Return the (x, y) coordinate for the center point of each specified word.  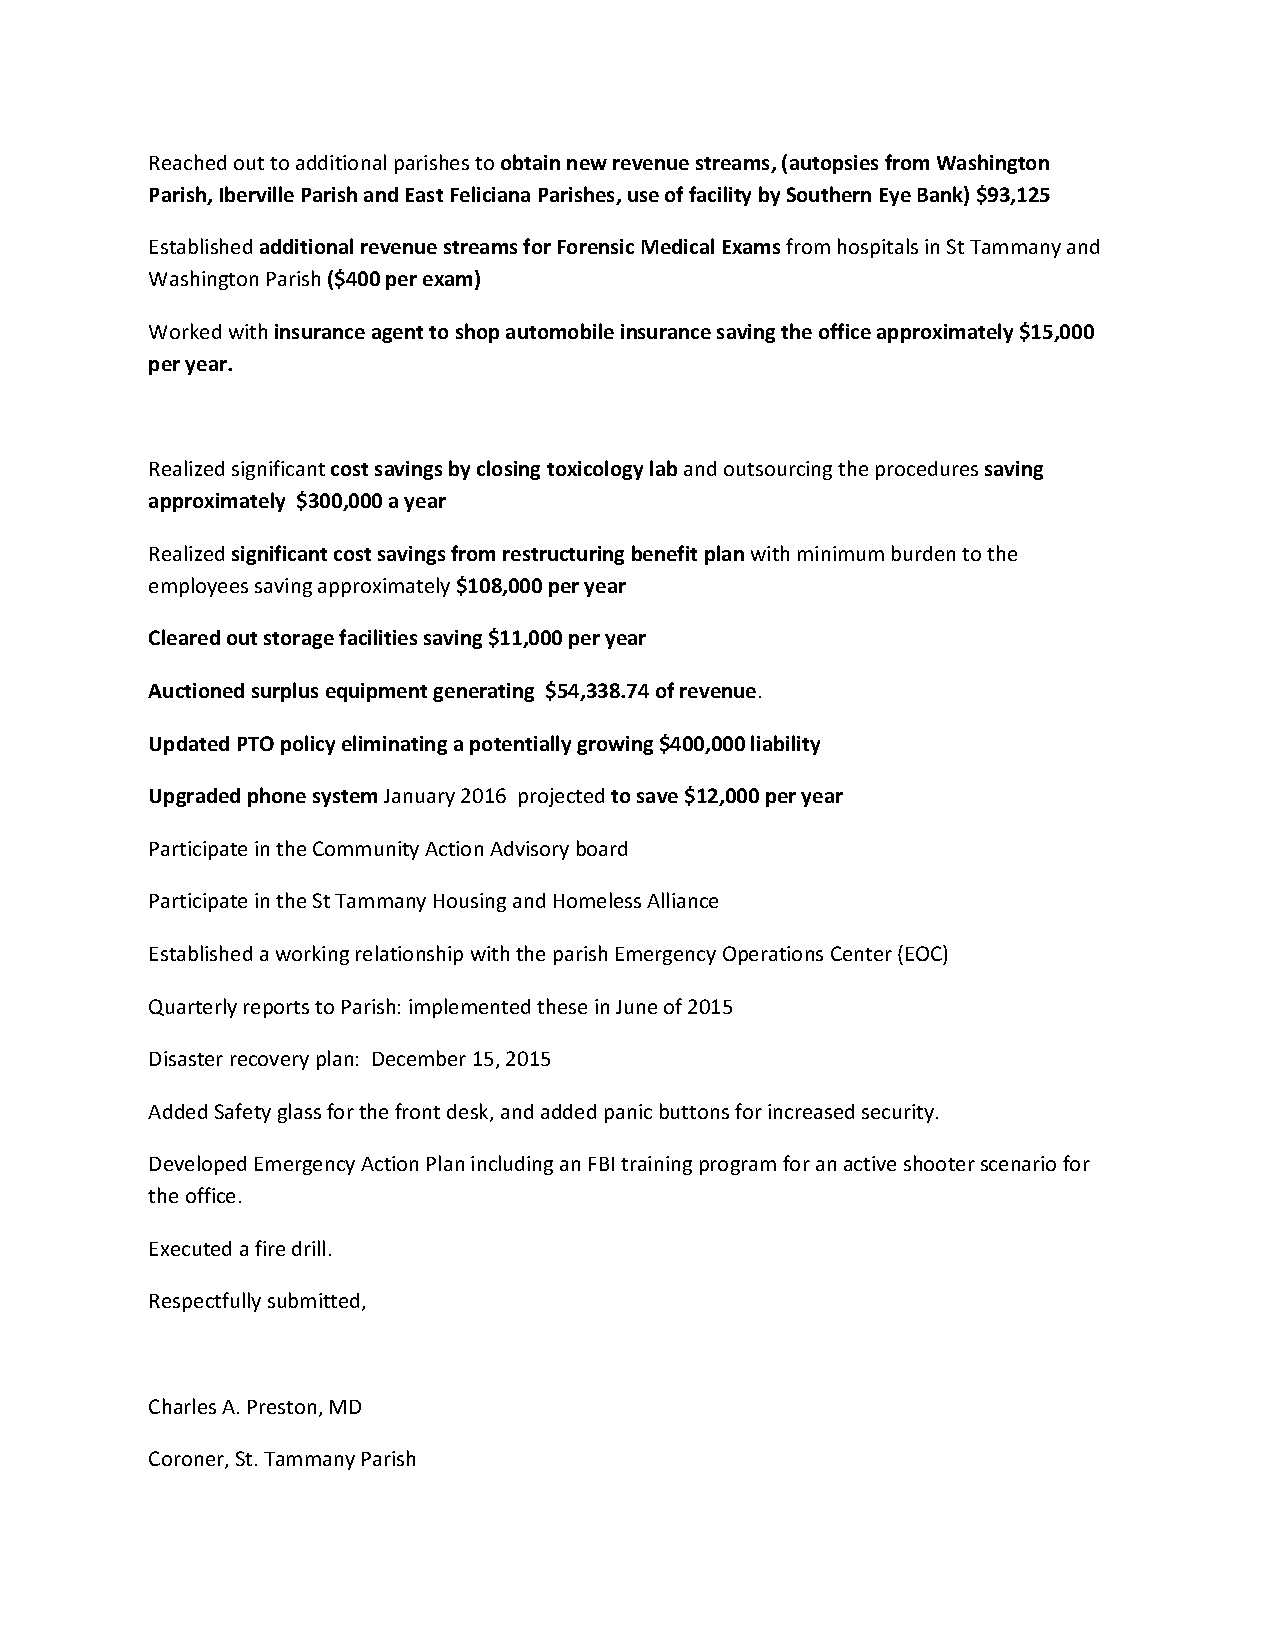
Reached (188, 162)
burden (923, 553)
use (643, 196)
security (899, 1113)
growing (615, 745)
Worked (185, 331)
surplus (285, 692)
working (312, 955)
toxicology (595, 470)
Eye (895, 197)
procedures (927, 470)
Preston (282, 1407)
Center (861, 953)
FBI (601, 1164)
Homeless (597, 900)
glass (299, 1113)
